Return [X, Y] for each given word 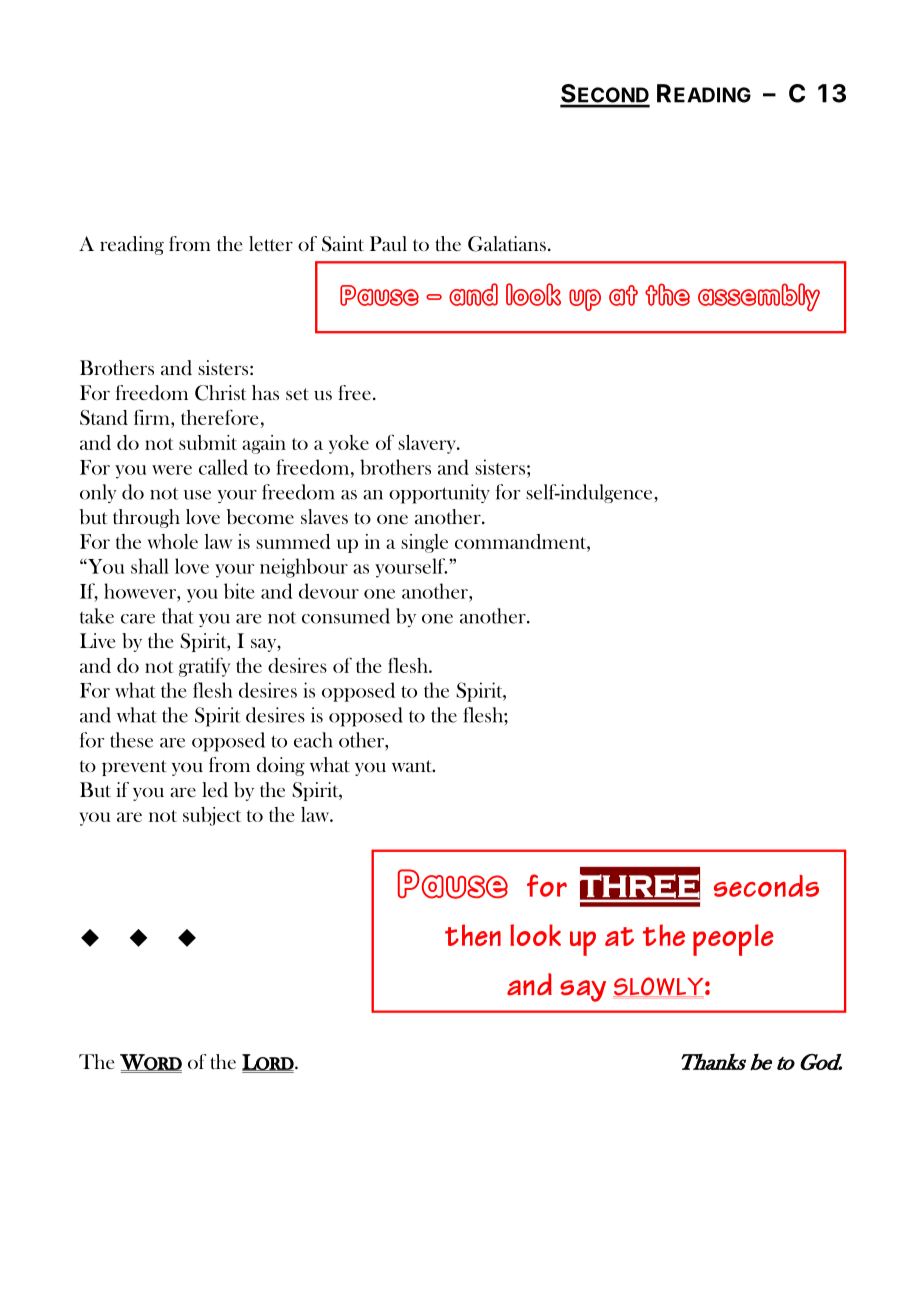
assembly [759, 297]
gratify [204, 667]
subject [212, 816]
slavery [428, 444]
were [172, 470]
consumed [346, 616]
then [473, 935]
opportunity [439, 494]
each [313, 740]
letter [271, 243]
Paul [388, 243]
